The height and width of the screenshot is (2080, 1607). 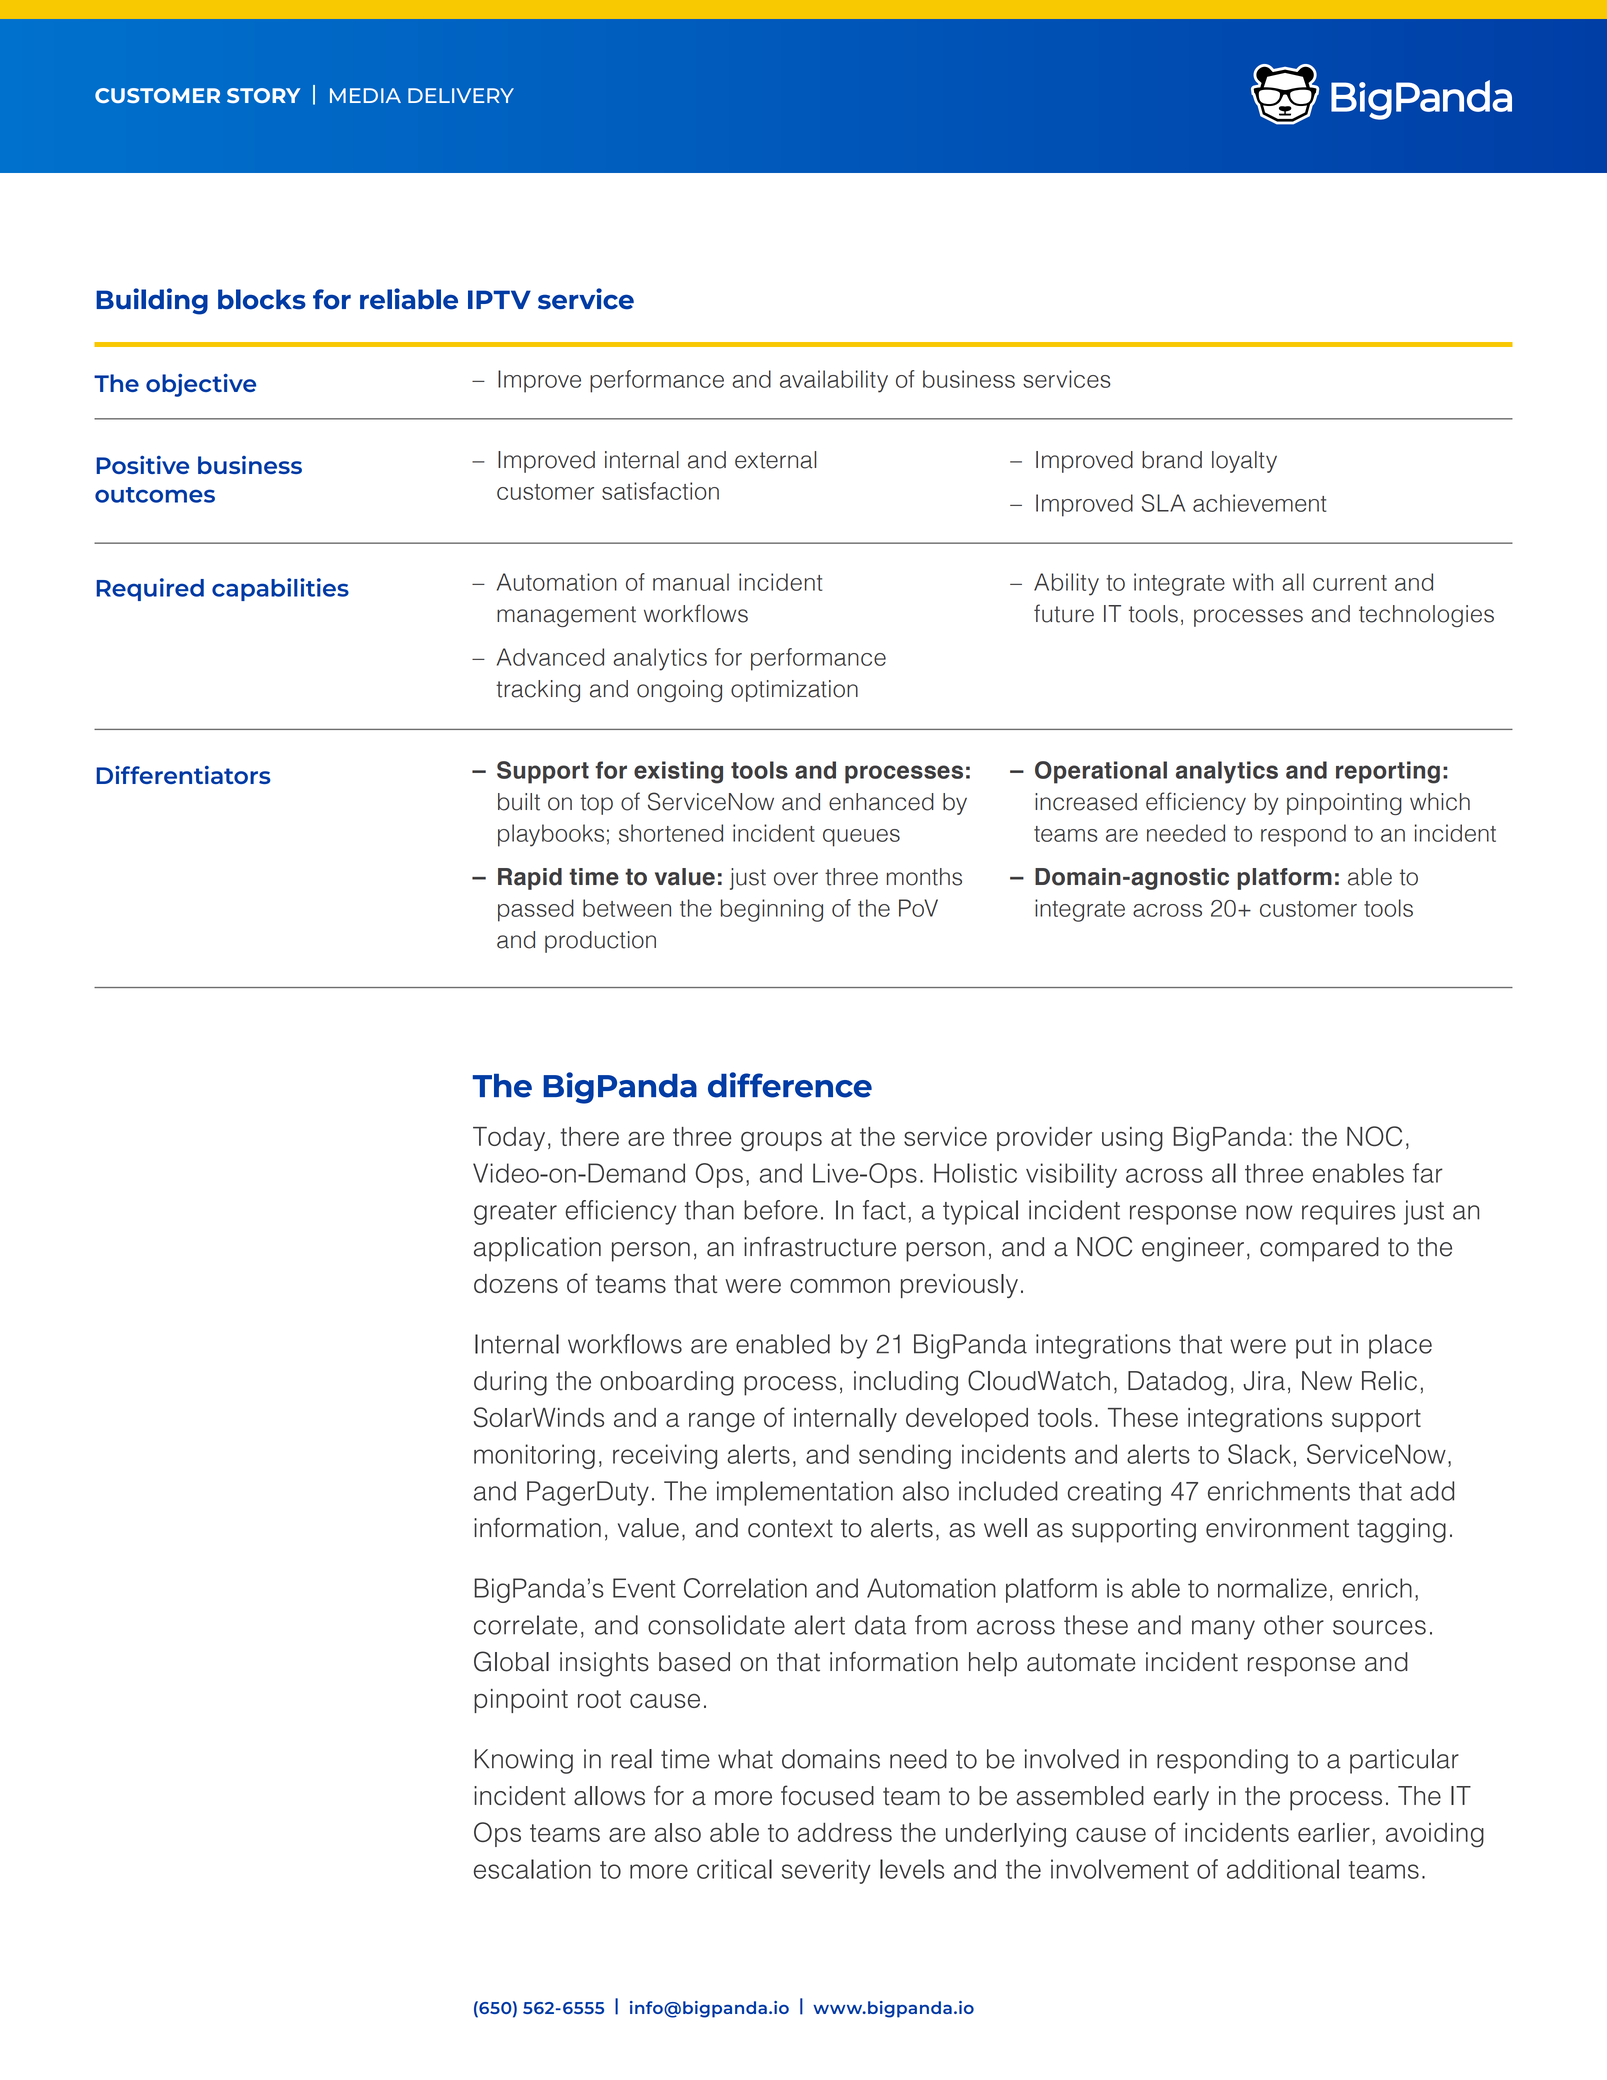 What do you see at coordinates (499, 299) in the screenshot?
I see `IPTV` at bounding box center [499, 299].
